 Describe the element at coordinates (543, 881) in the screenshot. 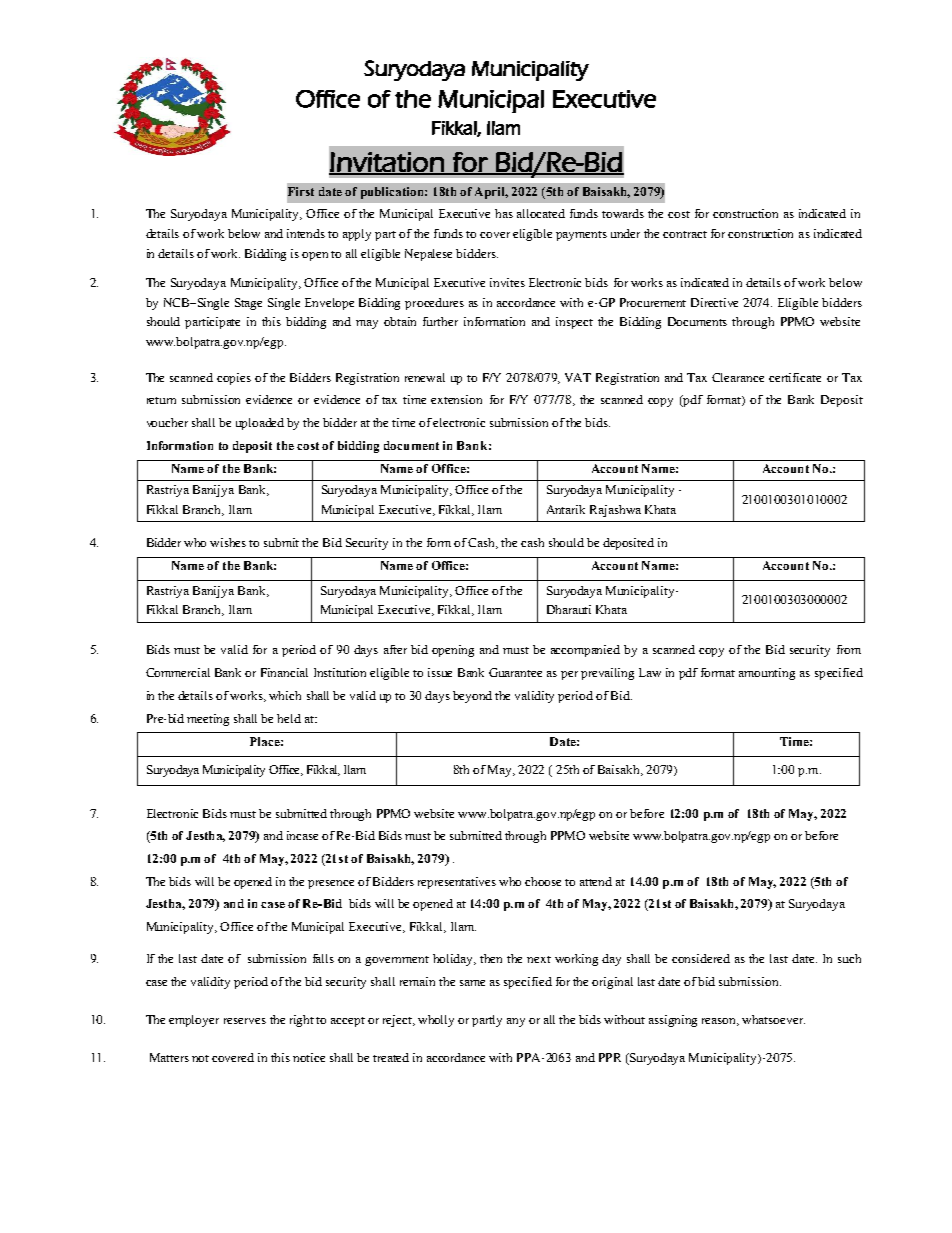

I see `choose` at that location.
